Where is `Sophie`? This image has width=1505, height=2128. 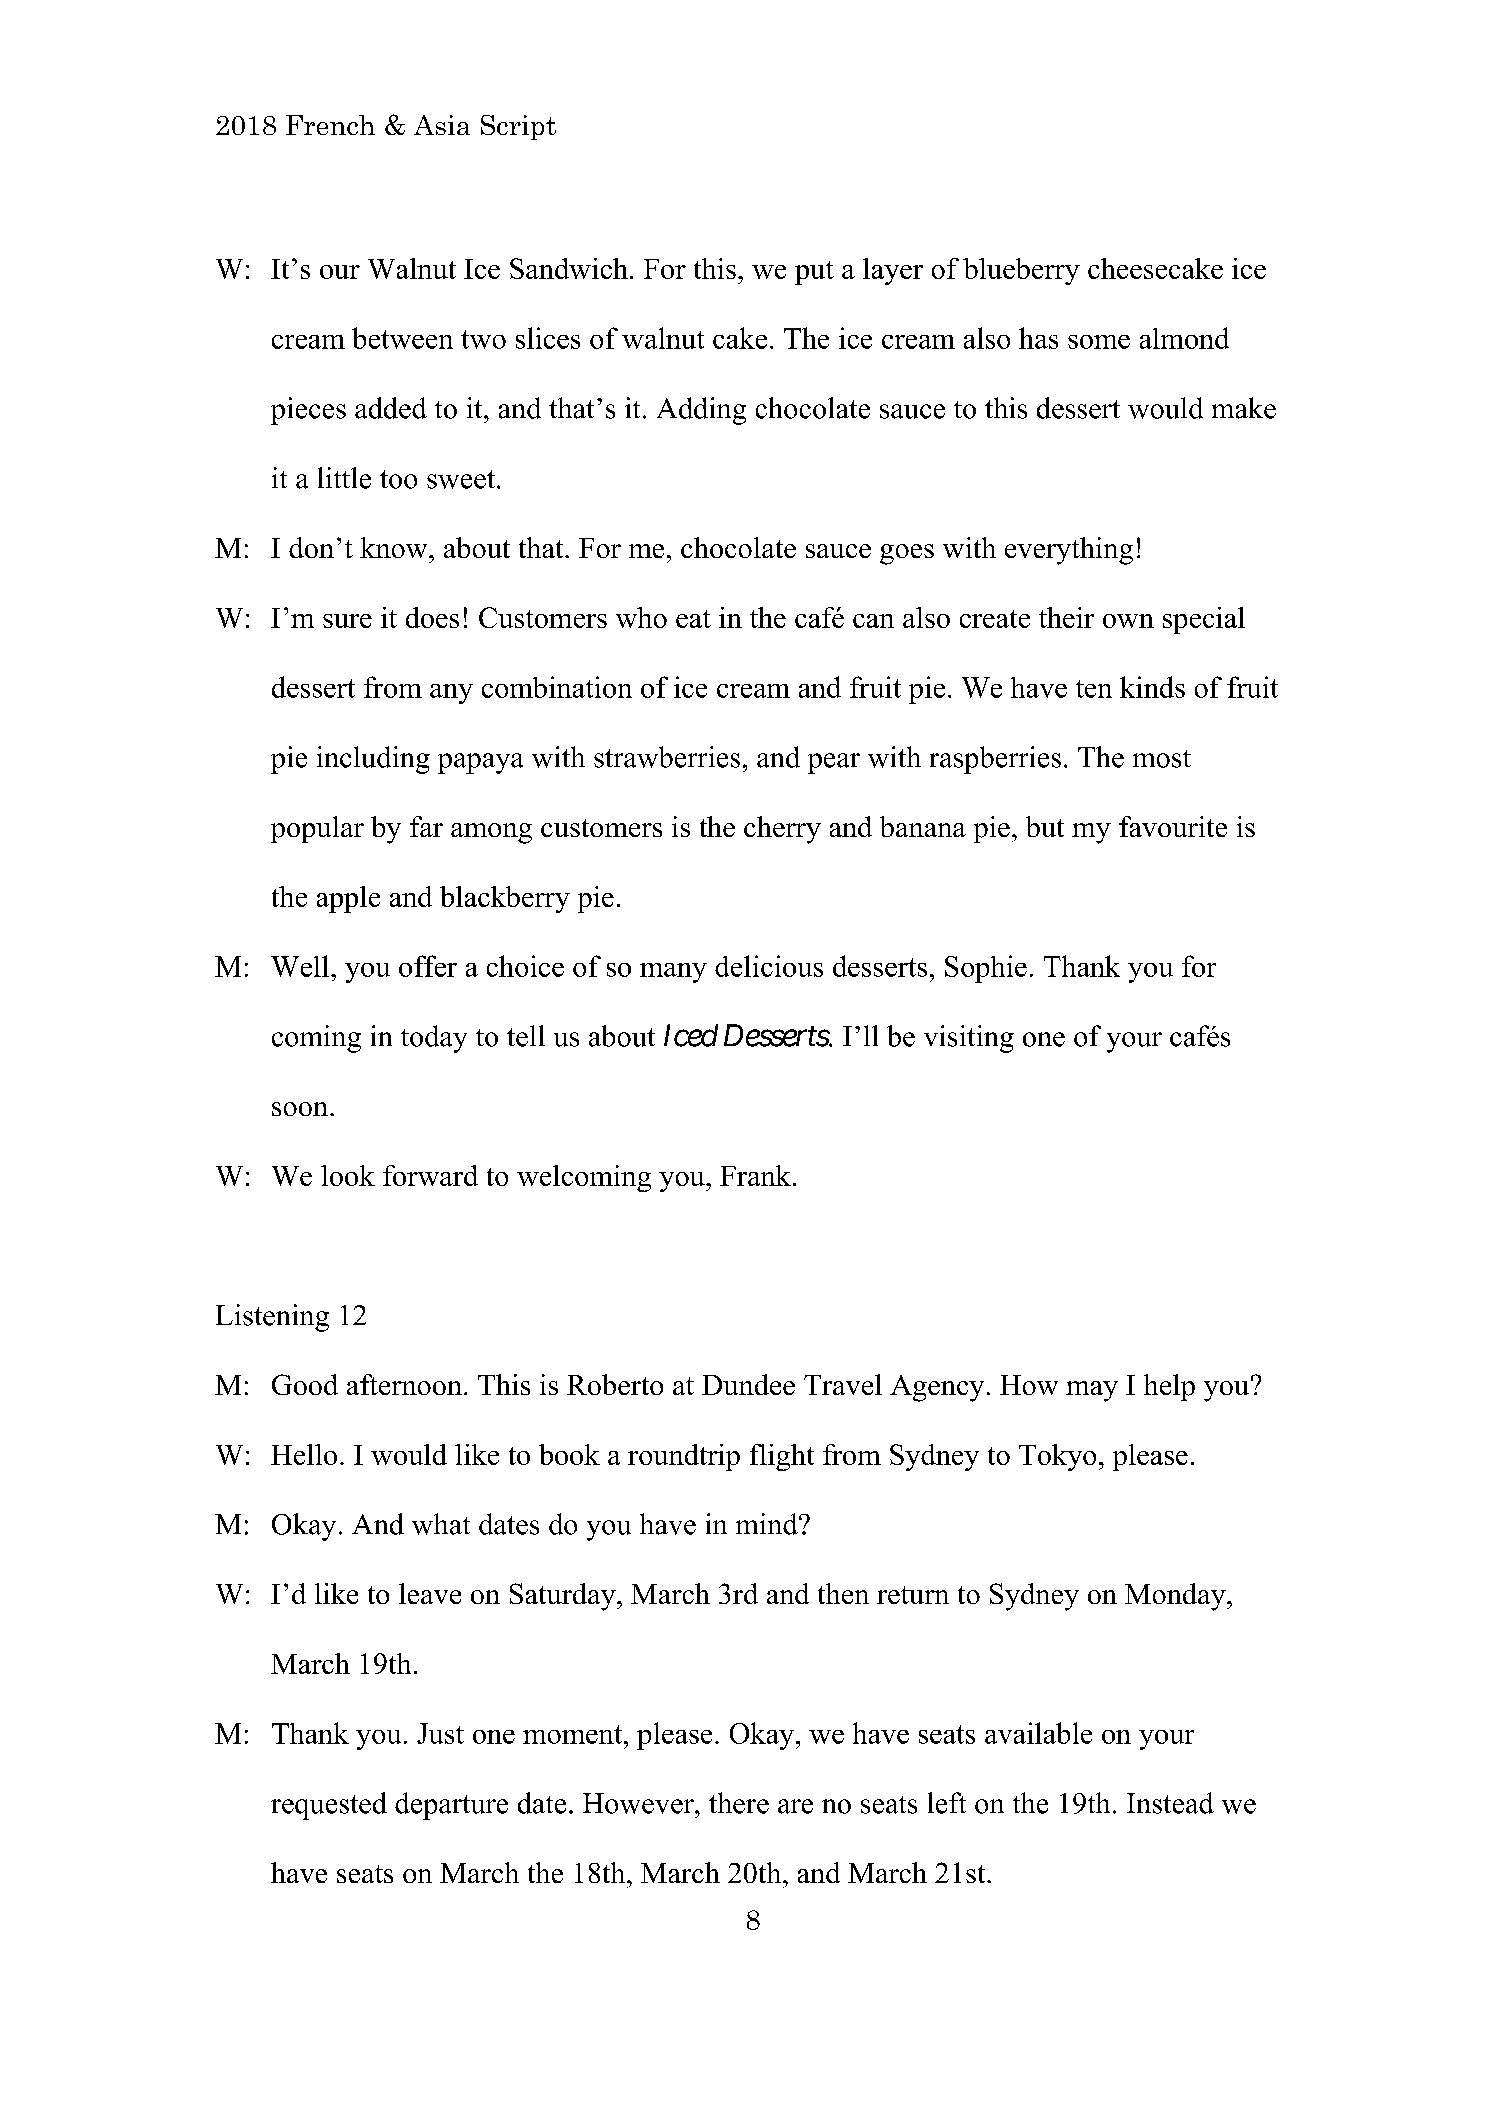 Sophie is located at coordinates (986, 969).
